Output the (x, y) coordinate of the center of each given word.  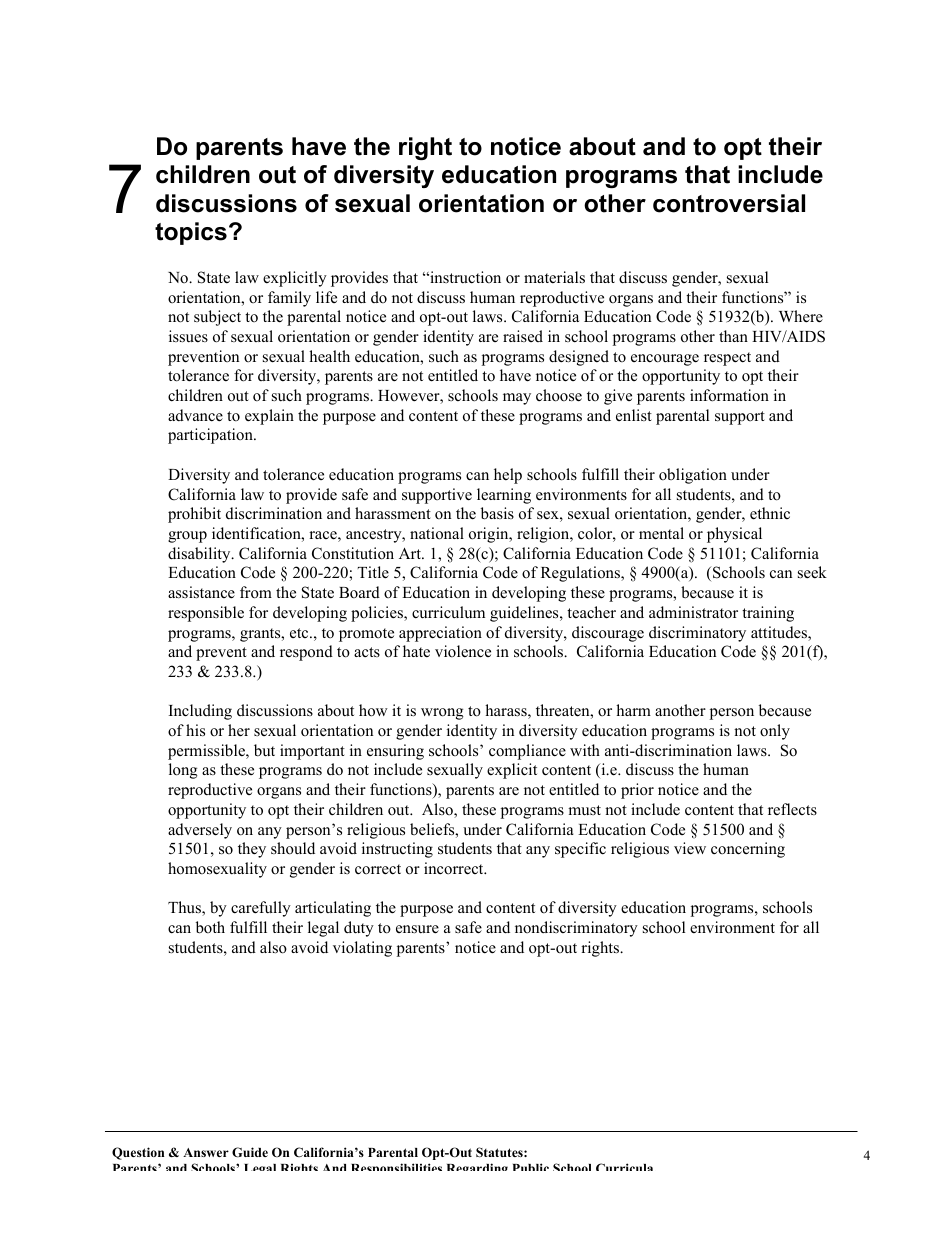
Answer (206, 1152)
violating (362, 949)
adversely (200, 831)
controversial (729, 203)
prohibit (194, 515)
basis (497, 513)
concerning (748, 850)
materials (554, 277)
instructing (397, 850)
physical (734, 535)
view (690, 848)
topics (191, 233)
